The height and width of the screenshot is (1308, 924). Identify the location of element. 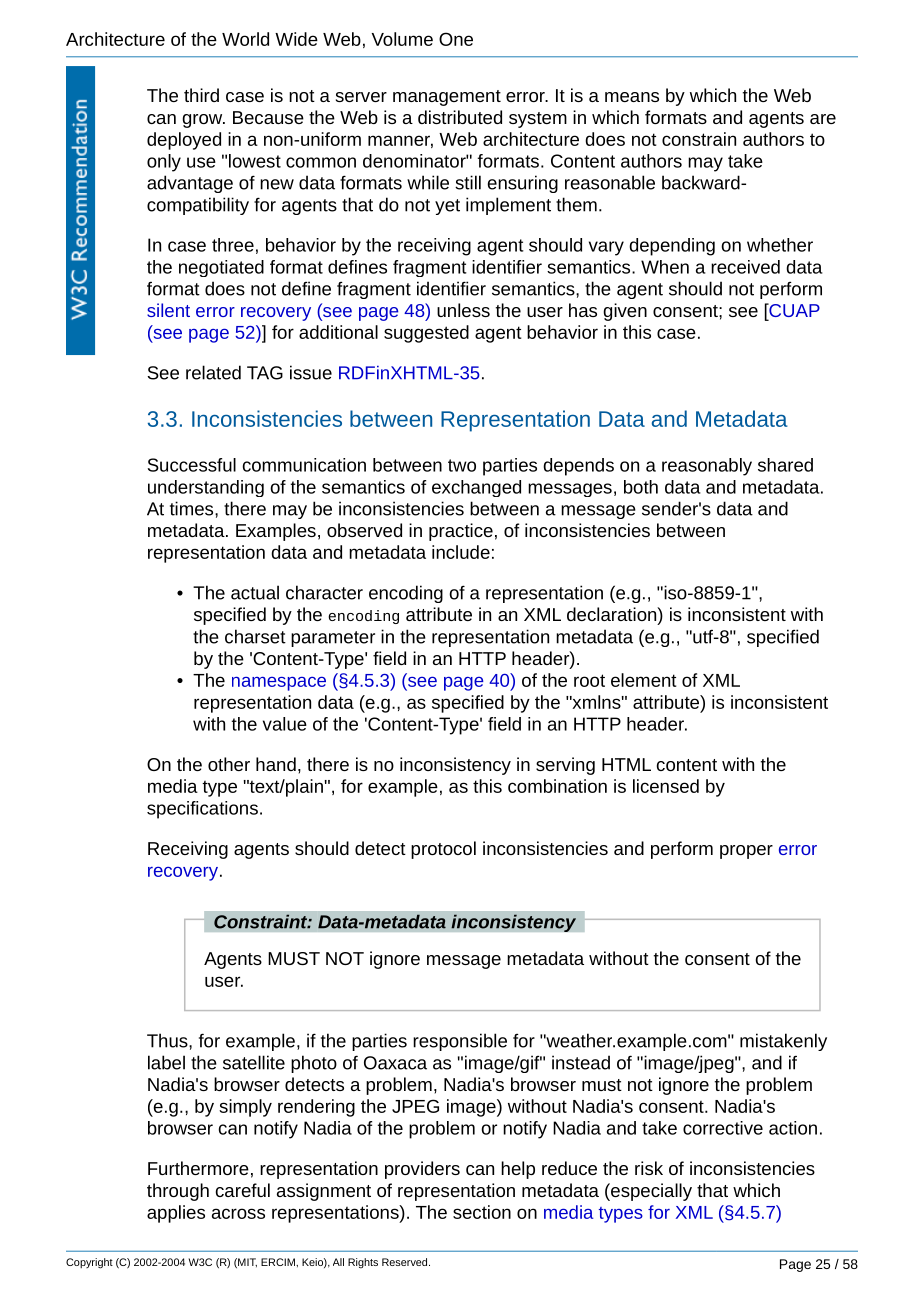
(644, 680).
